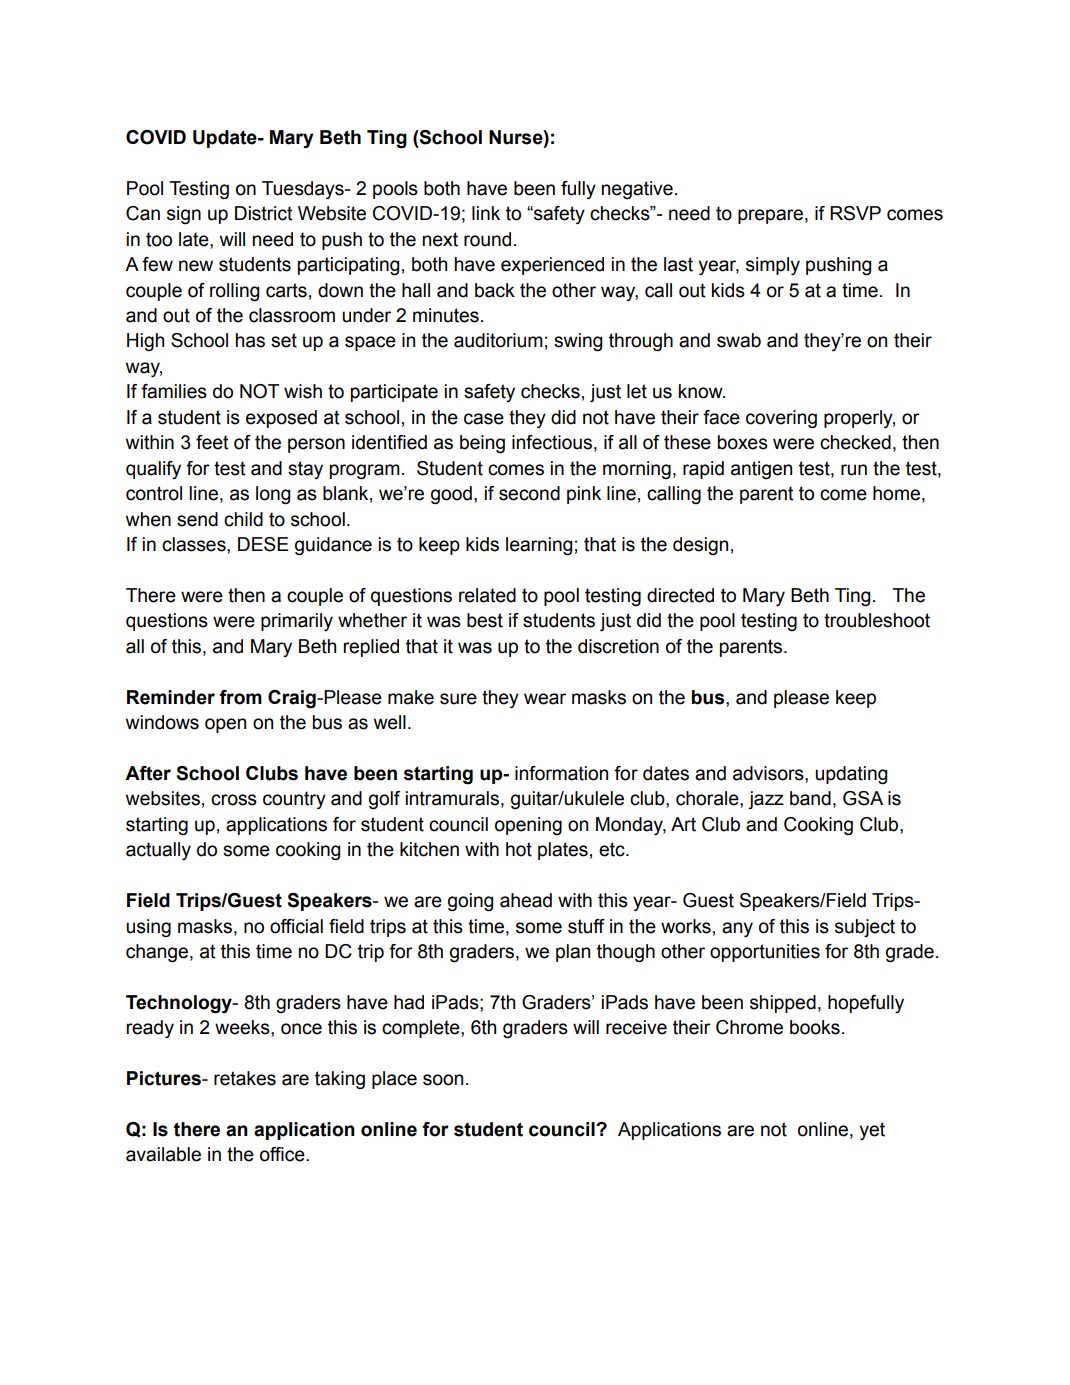 The image size is (1070, 1385). I want to click on link, so click(486, 213).
